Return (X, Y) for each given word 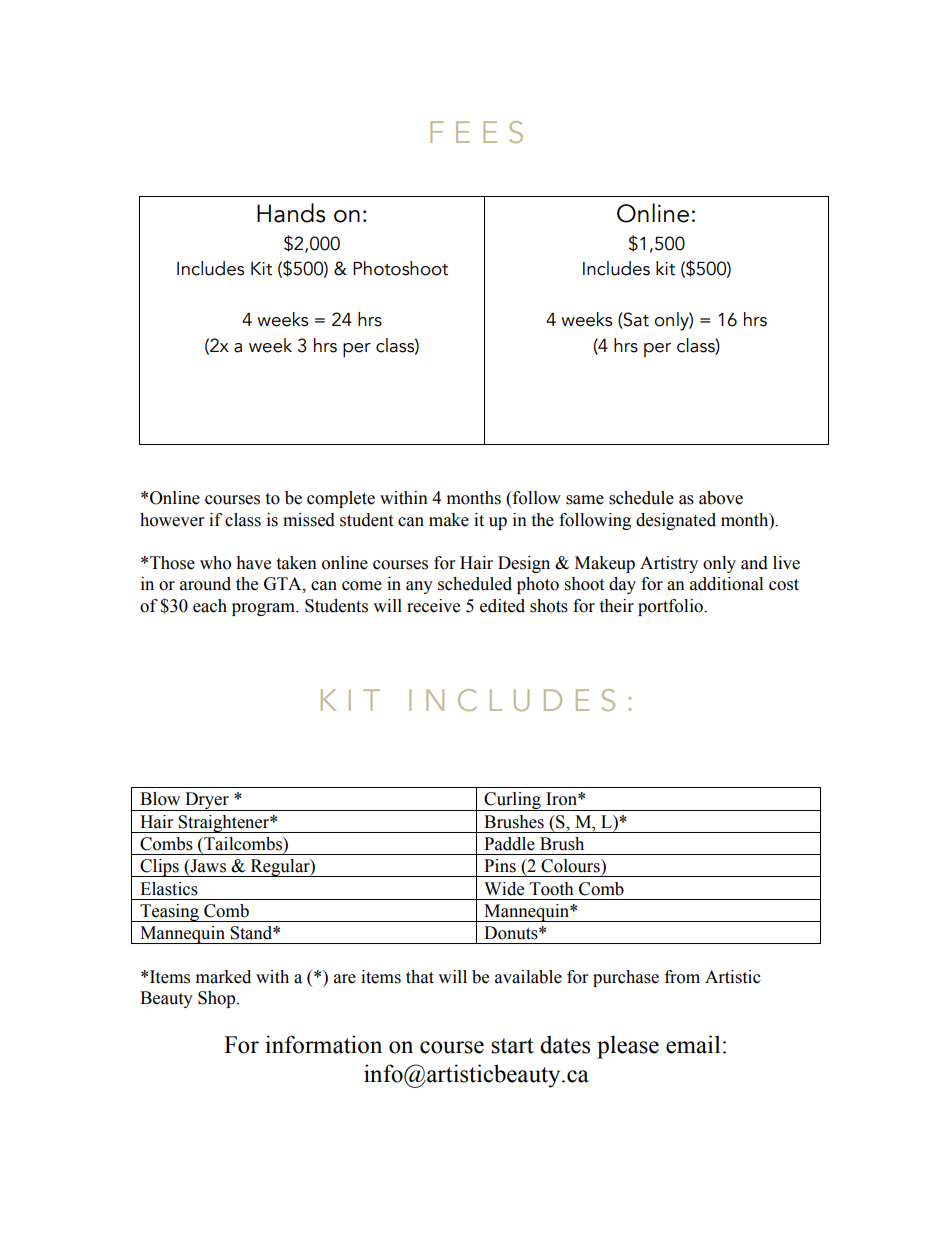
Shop (218, 999)
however (172, 520)
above (721, 498)
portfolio (671, 607)
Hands (291, 213)
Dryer (207, 801)
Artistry (669, 564)
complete (341, 499)
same (585, 500)
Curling (512, 801)
